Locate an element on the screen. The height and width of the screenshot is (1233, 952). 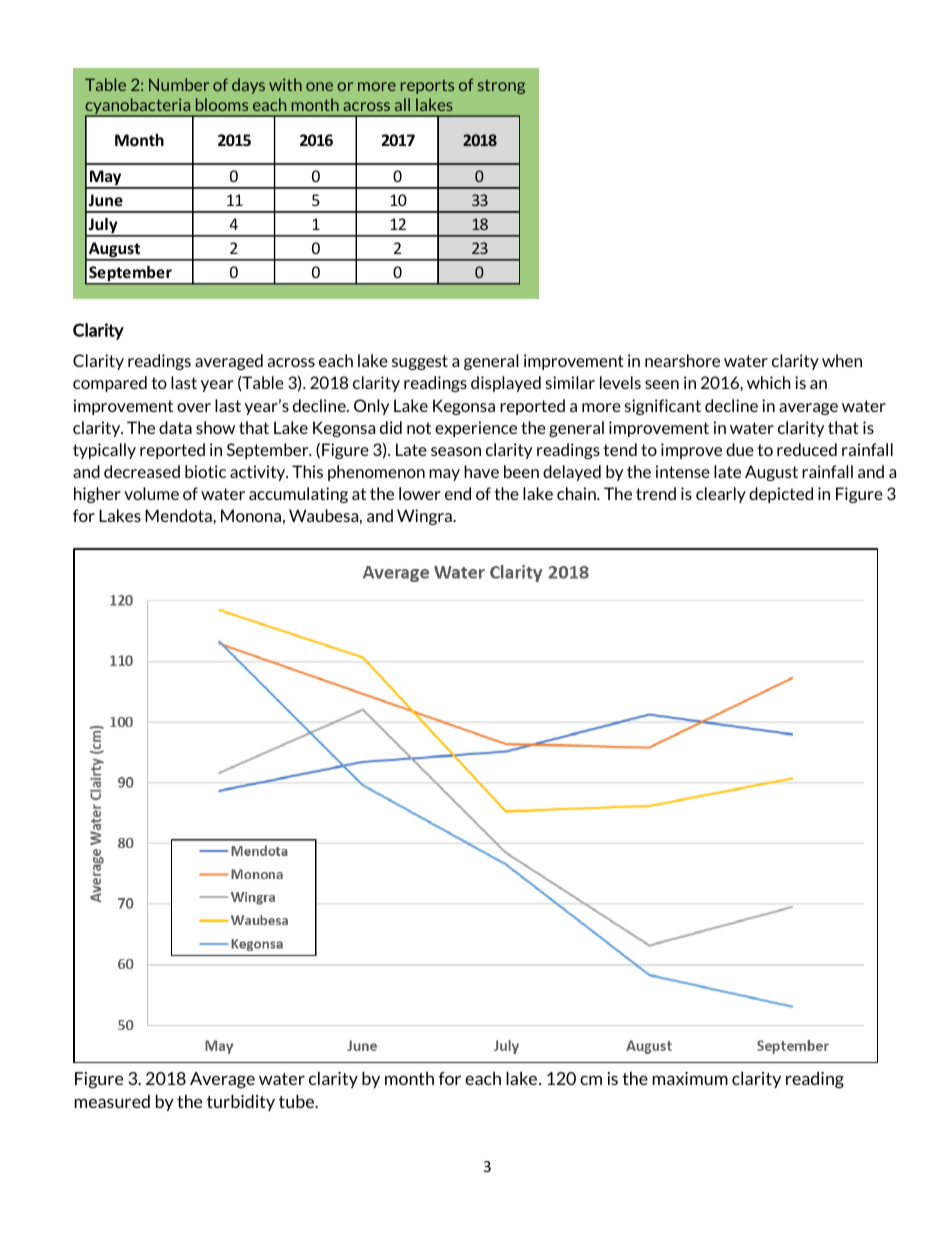
reports is located at coordinates (427, 87).
